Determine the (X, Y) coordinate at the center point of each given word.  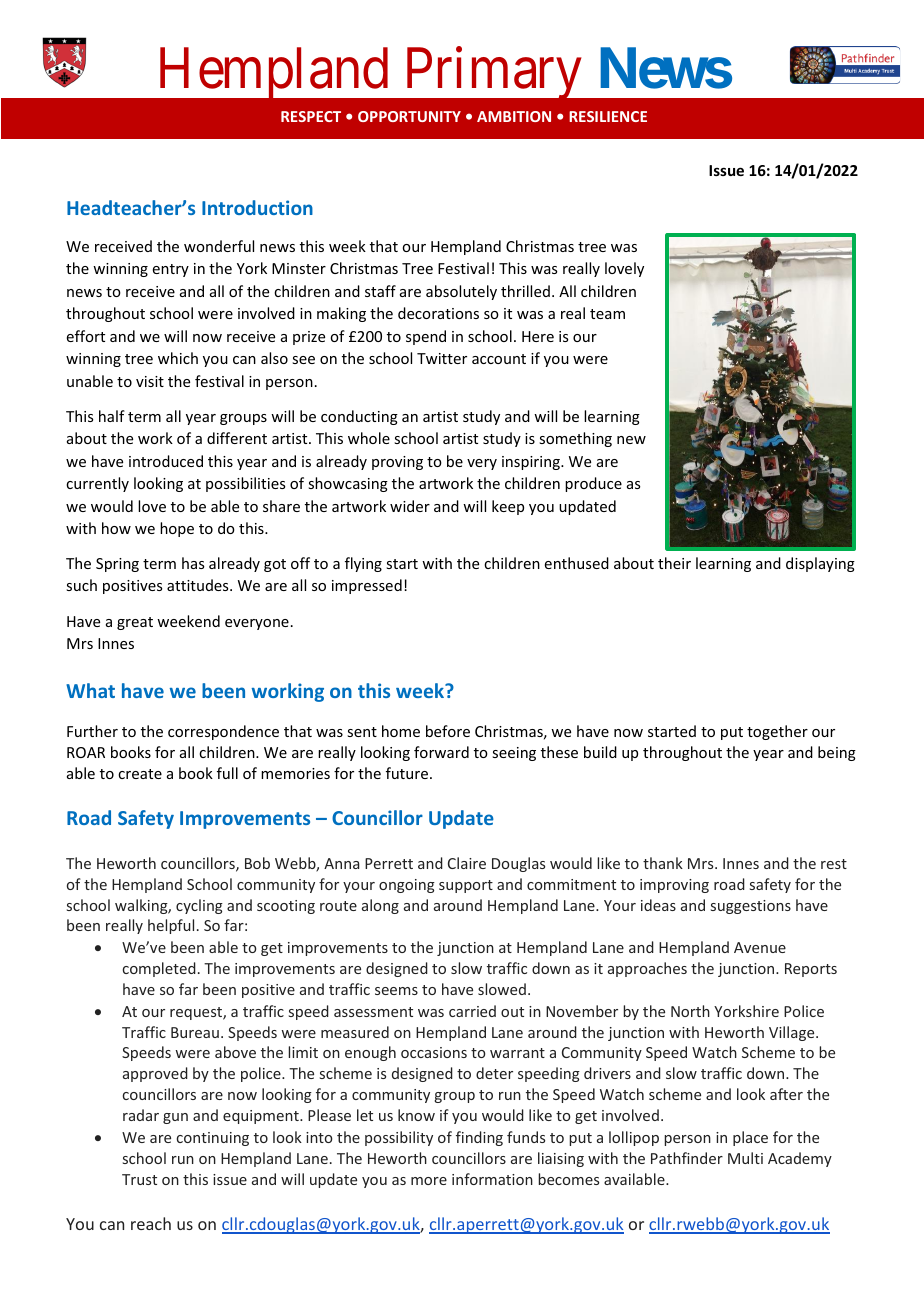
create (140, 774)
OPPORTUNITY (409, 116)
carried (472, 1011)
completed (159, 969)
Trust (139, 1179)
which (178, 358)
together (777, 732)
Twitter (442, 358)
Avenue (760, 947)
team (607, 314)
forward (441, 752)
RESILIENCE (608, 116)
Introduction (257, 207)
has (193, 563)
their (674, 563)
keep (508, 507)
